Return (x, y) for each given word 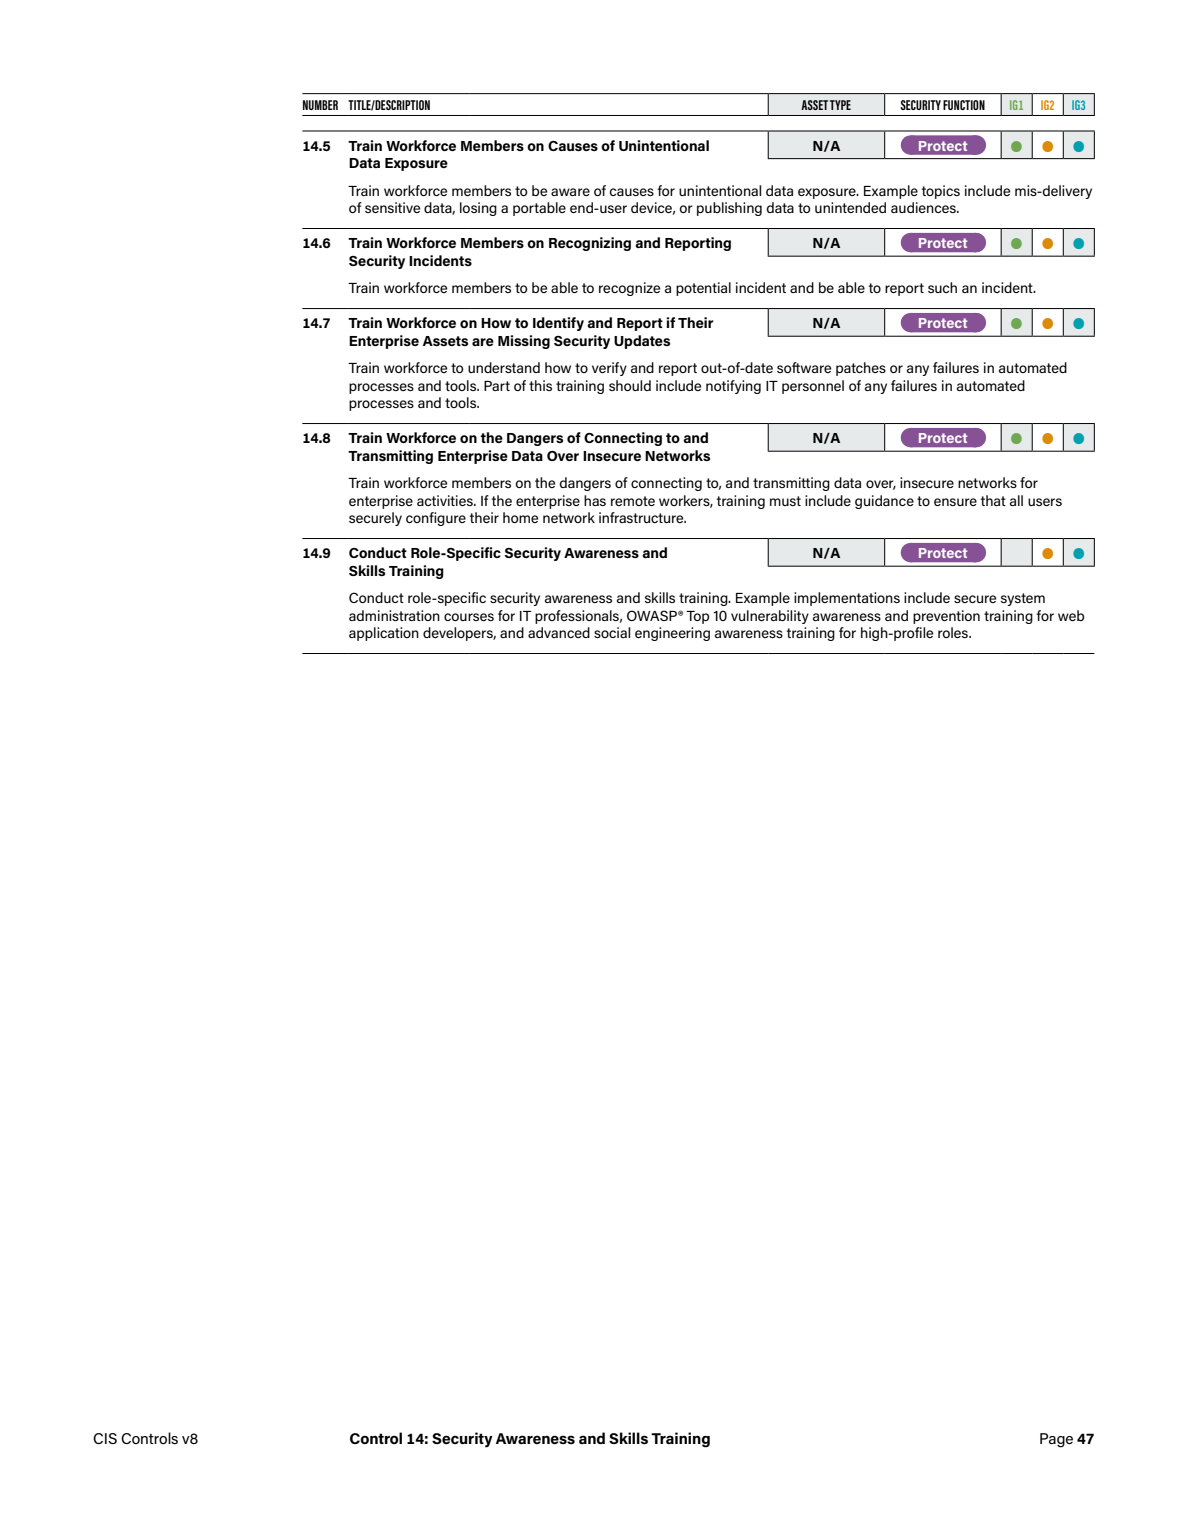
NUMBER (320, 105)
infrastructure (642, 517)
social (612, 632)
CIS (105, 1438)
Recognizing (590, 244)
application (384, 634)
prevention (946, 617)
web (1071, 615)
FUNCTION (964, 105)
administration (394, 615)
